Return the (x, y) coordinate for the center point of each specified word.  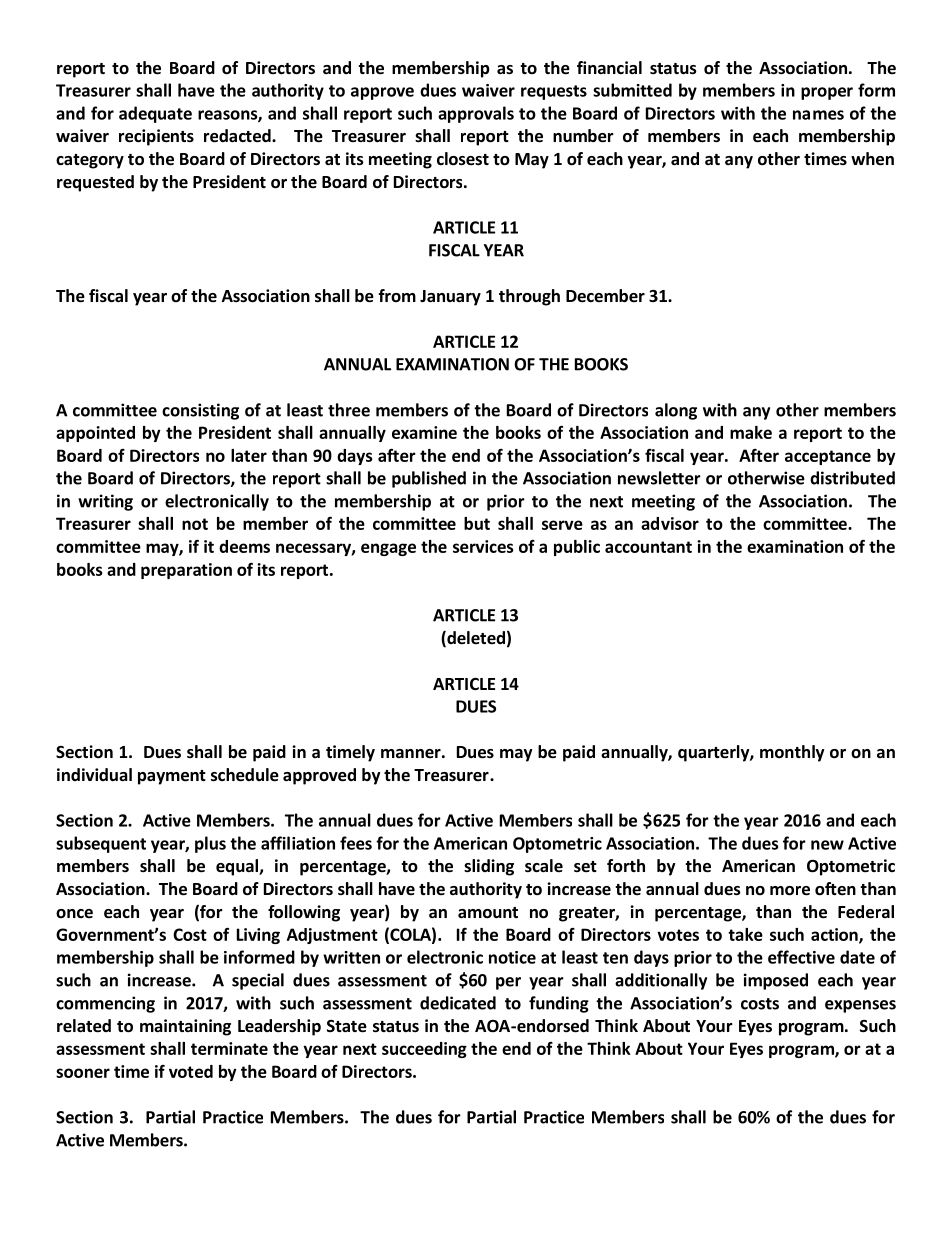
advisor (670, 523)
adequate (155, 114)
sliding (489, 867)
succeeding (424, 1050)
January (450, 298)
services (483, 546)
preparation (186, 571)
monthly (792, 753)
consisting (200, 411)
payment (172, 777)
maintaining (185, 1027)
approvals (476, 114)
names (818, 115)
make (751, 432)
